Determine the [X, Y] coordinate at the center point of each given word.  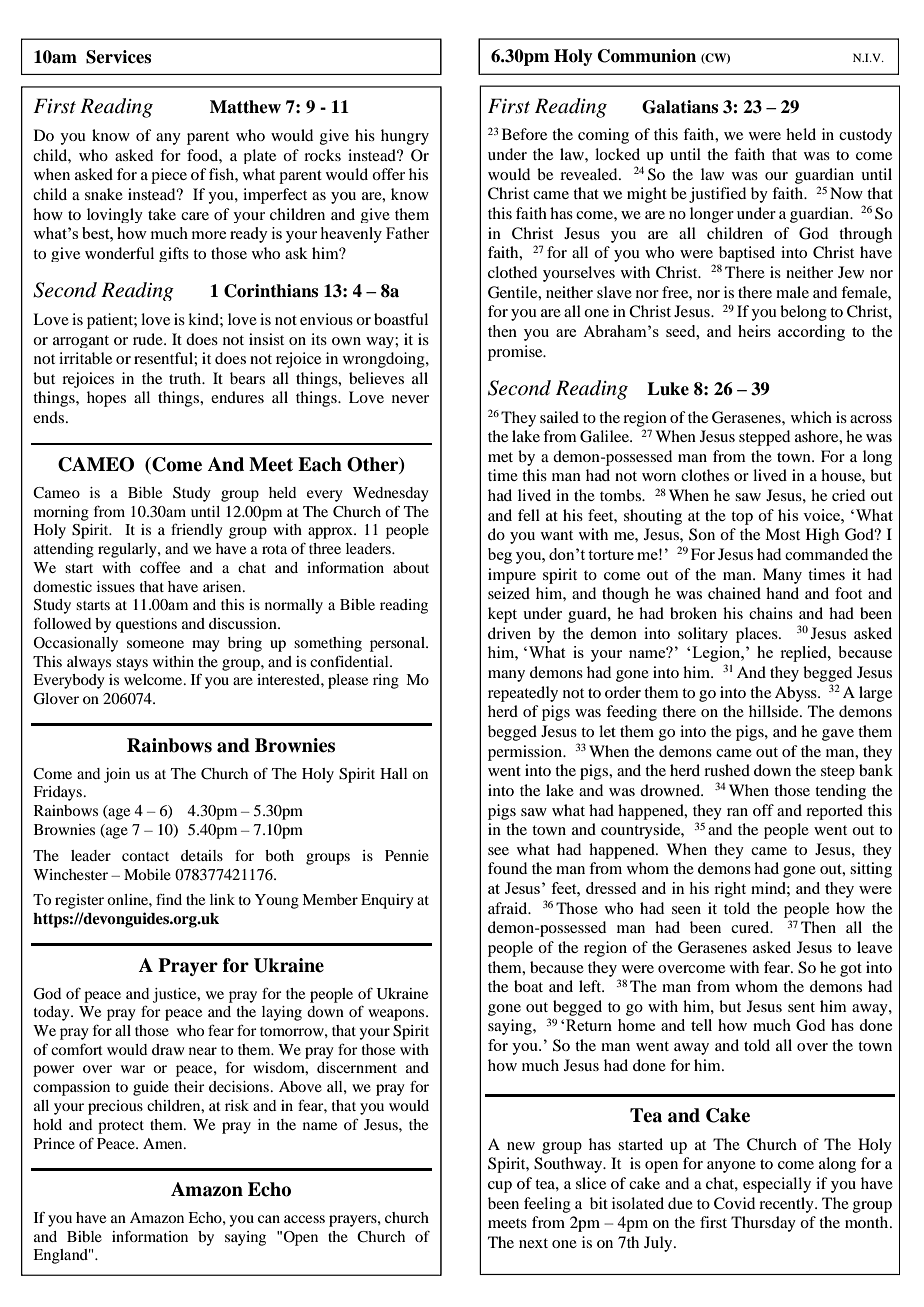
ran [737, 812]
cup [500, 1187]
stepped [764, 438]
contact [145, 856]
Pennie [407, 855]
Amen [164, 1143]
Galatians [680, 107]
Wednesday [391, 494]
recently [787, 1205]
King [503, 74]
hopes [106, 399]
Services [118, 57]
